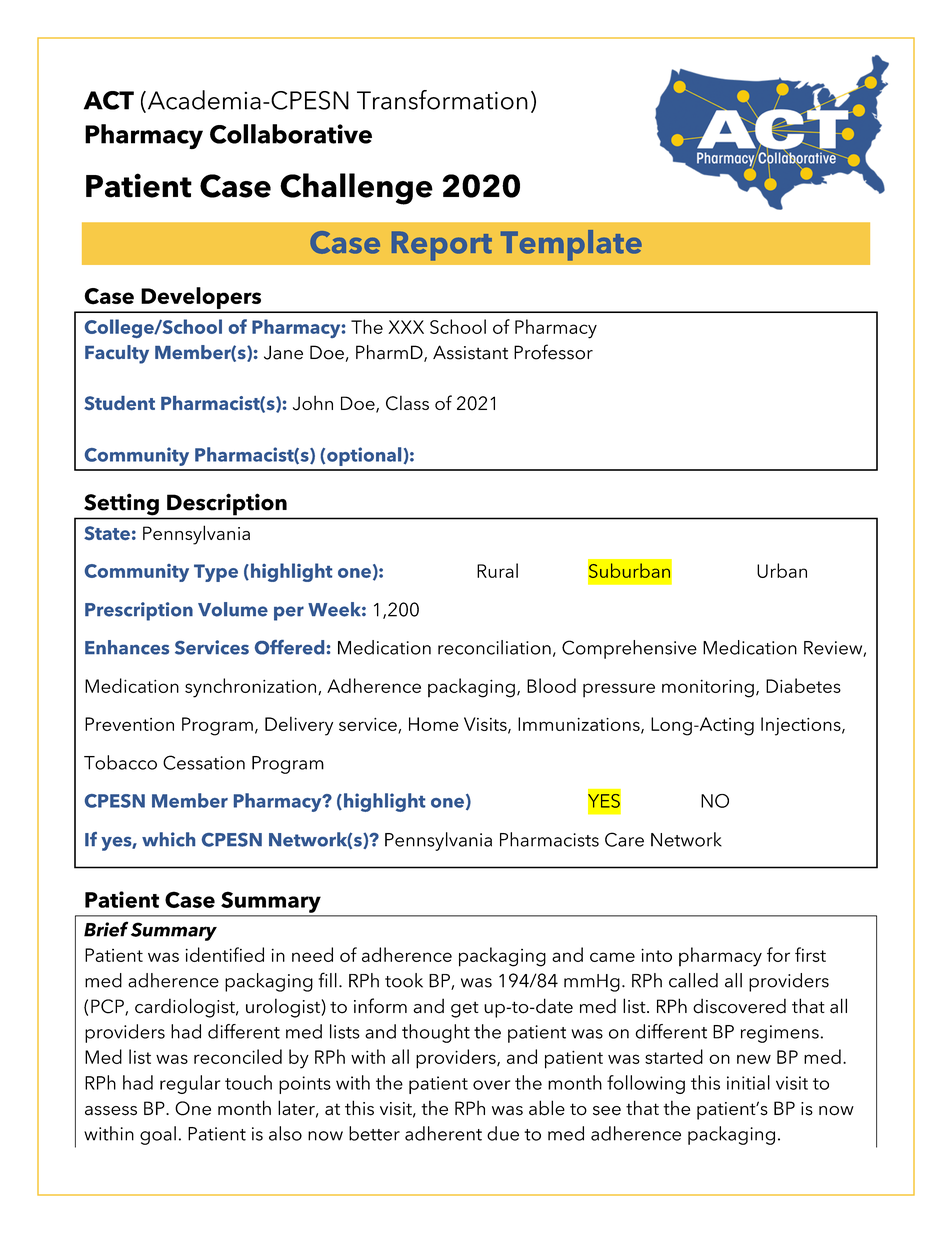 The width and height of the screenshot is (952, 1233). I want to click on Injections, so click(802, 726).
